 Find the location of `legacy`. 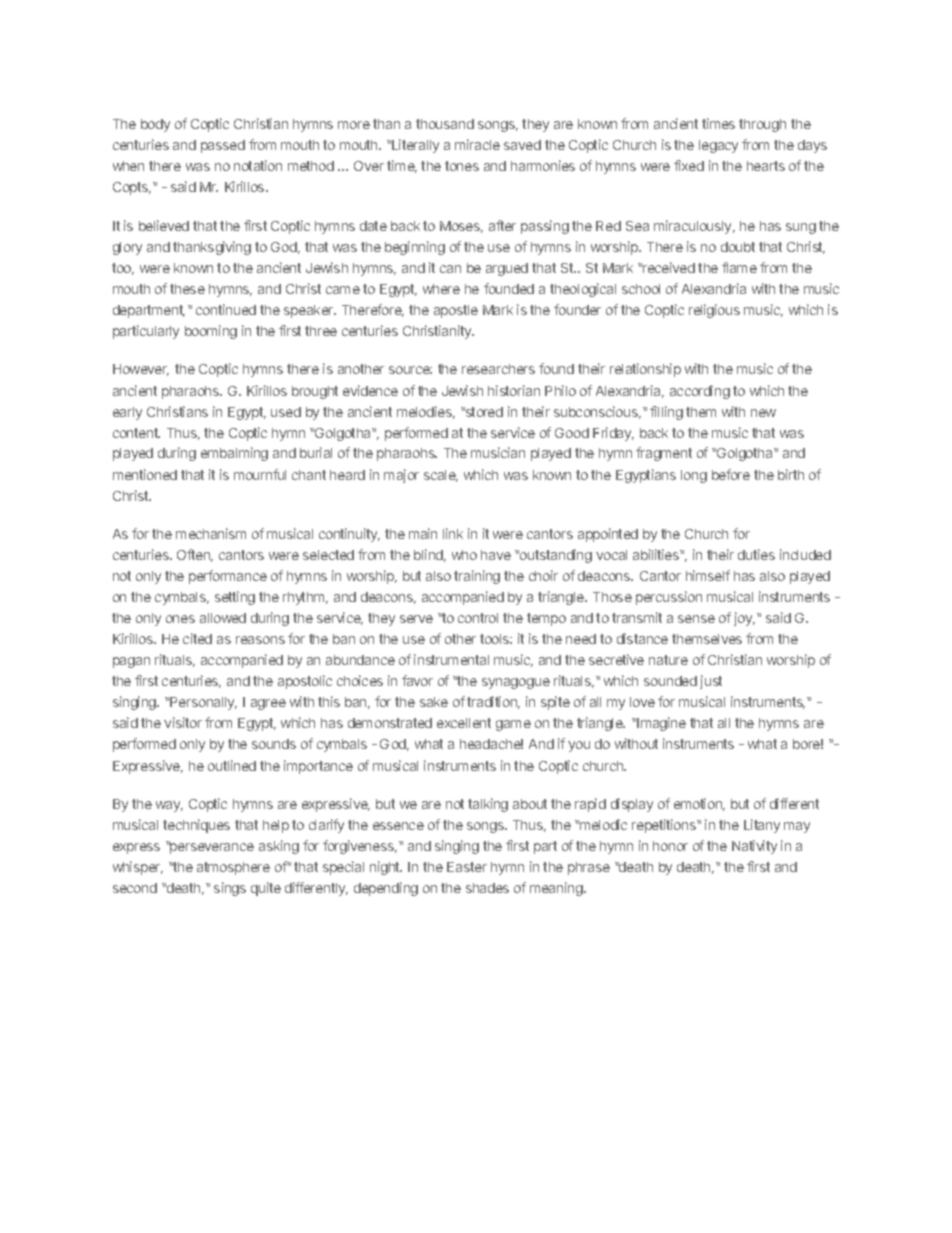

legacy is located at coordinates (718, 146).
